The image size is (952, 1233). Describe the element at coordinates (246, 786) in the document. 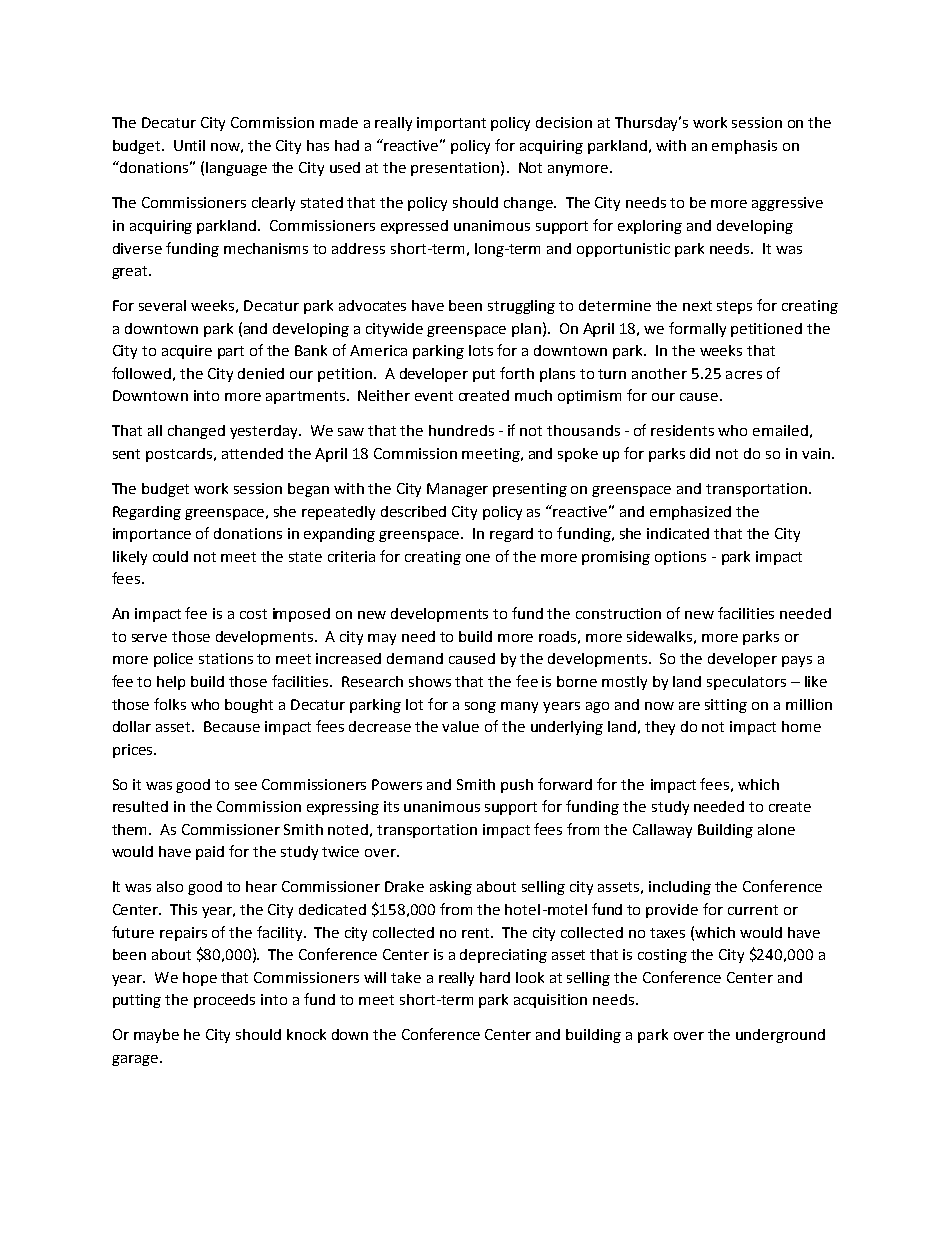

I see `see` at that location.
